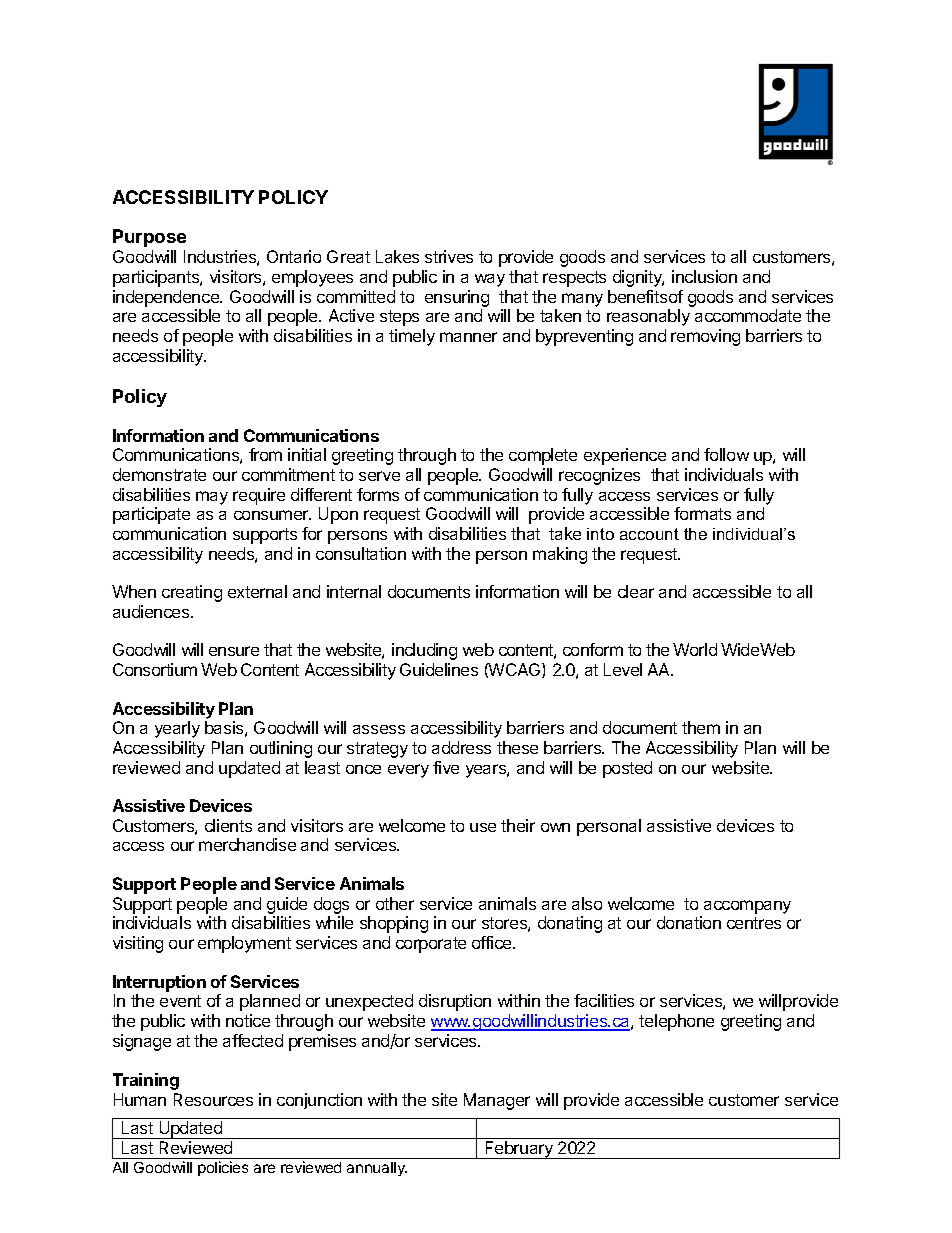 This document has width=952, height=1233. Describe the element at coordinates (223, 1168) in the document. I see `policies` at that location.
